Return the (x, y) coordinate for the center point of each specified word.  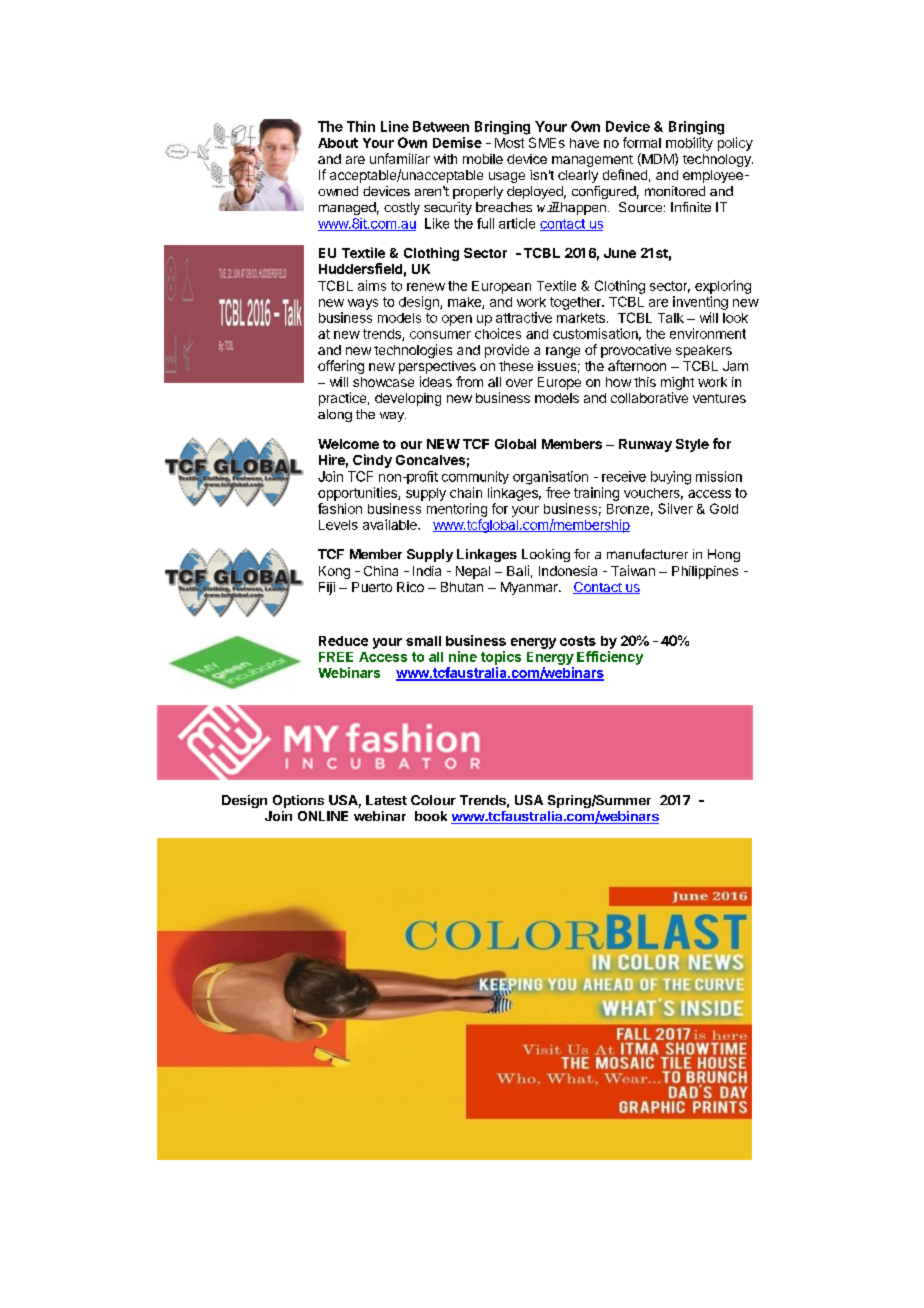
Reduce (343, 641)
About (338, 143)
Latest (386, 800)
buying (671, 478)
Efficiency (610, 658)
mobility (689, 144)
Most (509, 143)
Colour (433, 800)
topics (501, 658)
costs (578, 641)
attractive (524, 317)
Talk (671, 318)
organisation (550, 478)
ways (363, 304)
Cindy (372, 461)
